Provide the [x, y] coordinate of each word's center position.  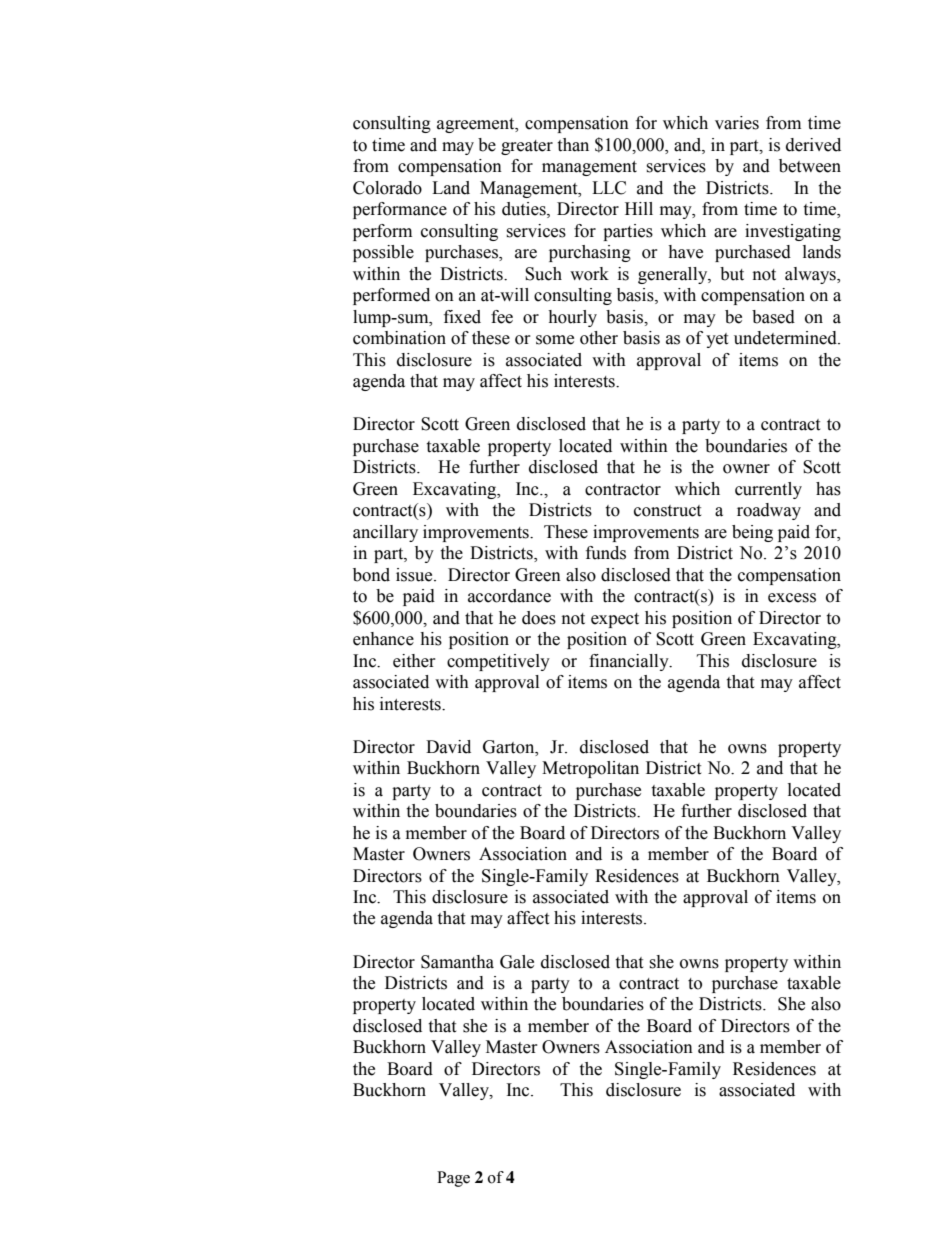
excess [792, 598]
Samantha [457, 962]
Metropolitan [590, 769]
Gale [517, 962]
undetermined [786, 338]
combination [399, 338]
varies [737, 123]
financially [630, 662]
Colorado [387, 188]
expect [615, 620]
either [414, 661]
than [573, 145]
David [448, 747]
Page [453, 1179]
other [599, 338]
